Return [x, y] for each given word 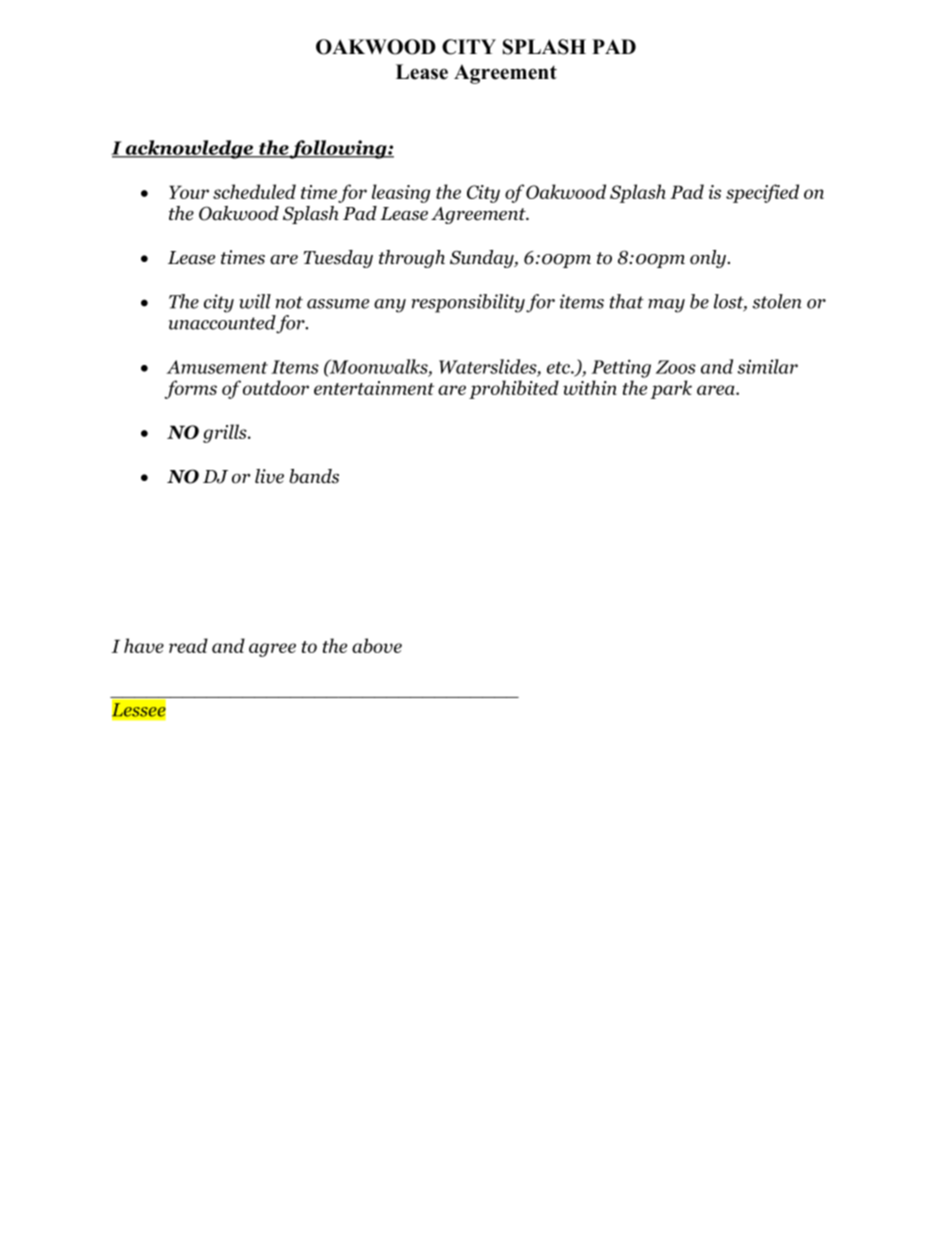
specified [762, 193]
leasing [401, 193]
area [717, 390]
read [188, 645]
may [666, 306]
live [269, 476]
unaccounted [223, 323]
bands [314, 476]
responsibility [468, 303]
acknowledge [189, 149]
